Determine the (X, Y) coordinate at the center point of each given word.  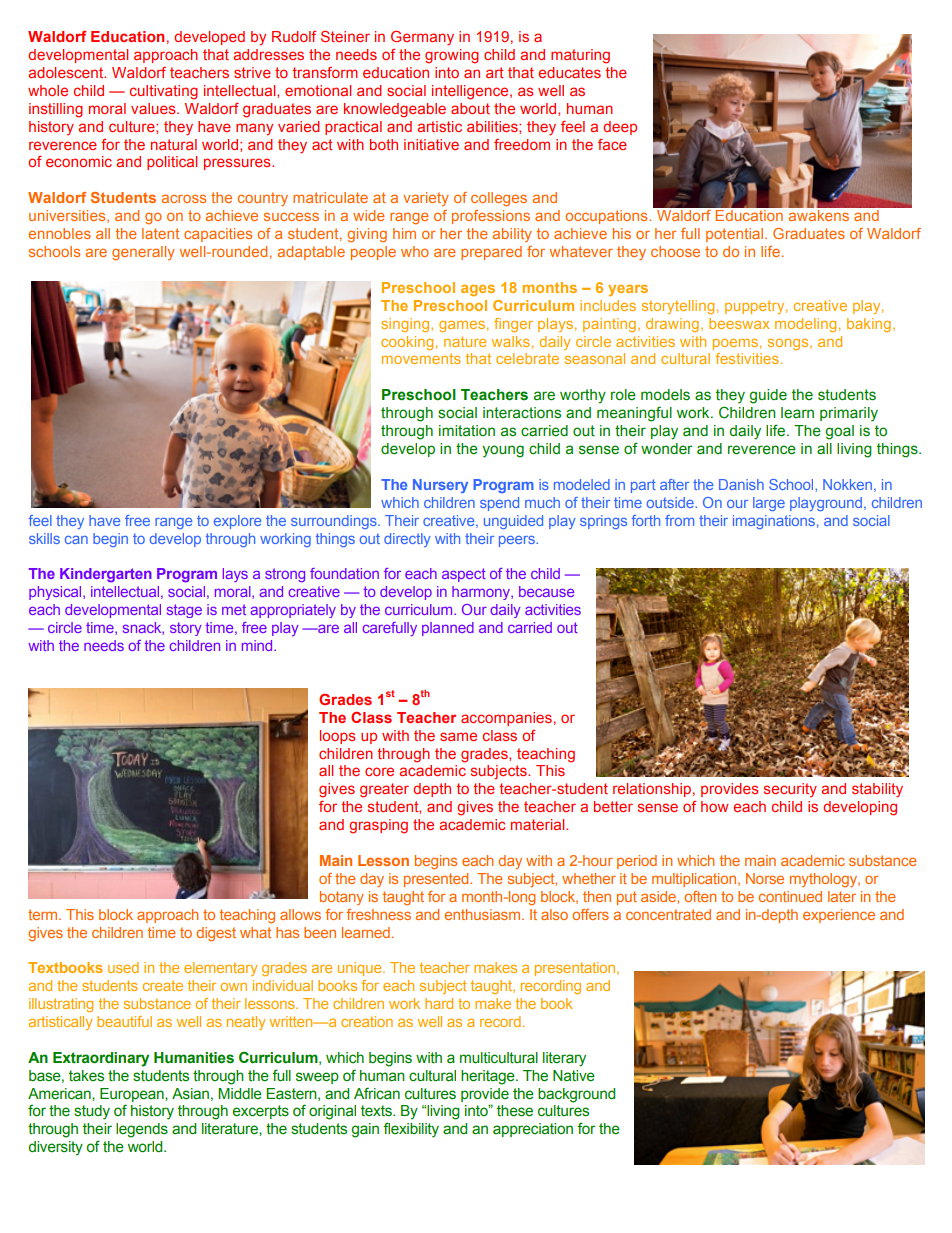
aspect (464, 575)
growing (452, 56)
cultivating (164, 92)
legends (142, 1130)
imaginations (774, 522)
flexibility (411, 1130)
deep (620, 128)
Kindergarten (106, 575)
